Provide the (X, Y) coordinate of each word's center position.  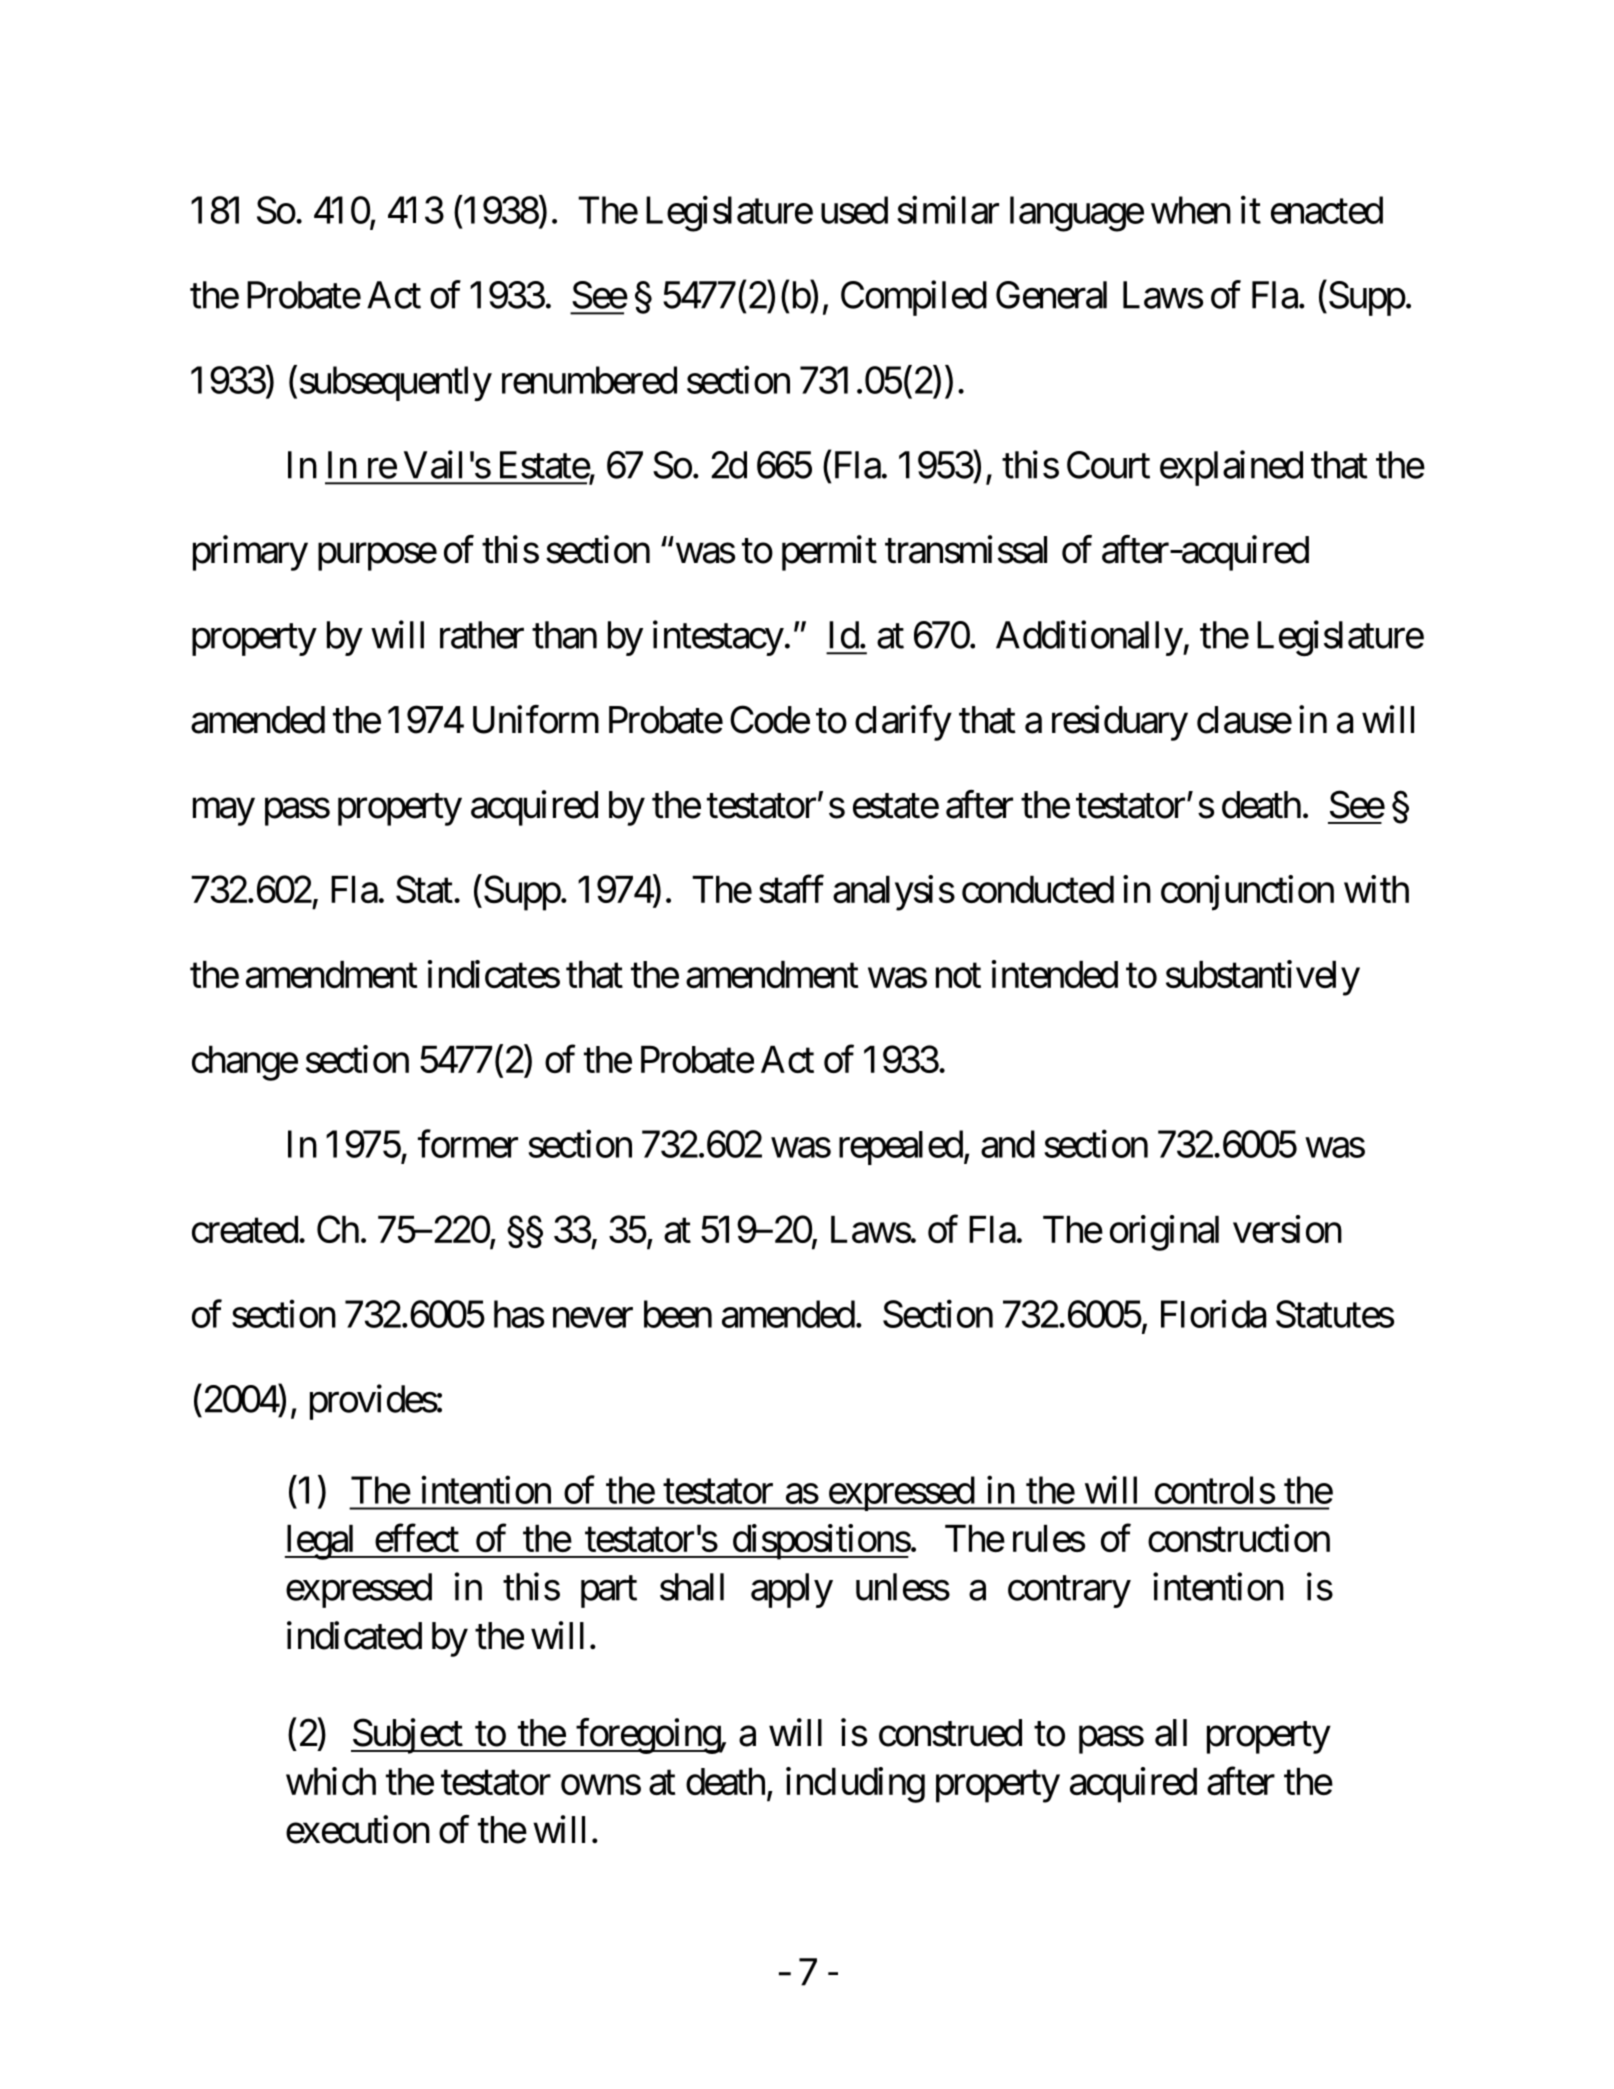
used (854, 210)
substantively (1263, 978)
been (678, 1314)
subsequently (396, 383)
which (331, 1781)
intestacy (718, 638)
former (468, 1144)
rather (482, 635)
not (958, 976)
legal (321, 1542)
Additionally (1089, 638)
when (1191, 210)
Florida (1213, 1314)
